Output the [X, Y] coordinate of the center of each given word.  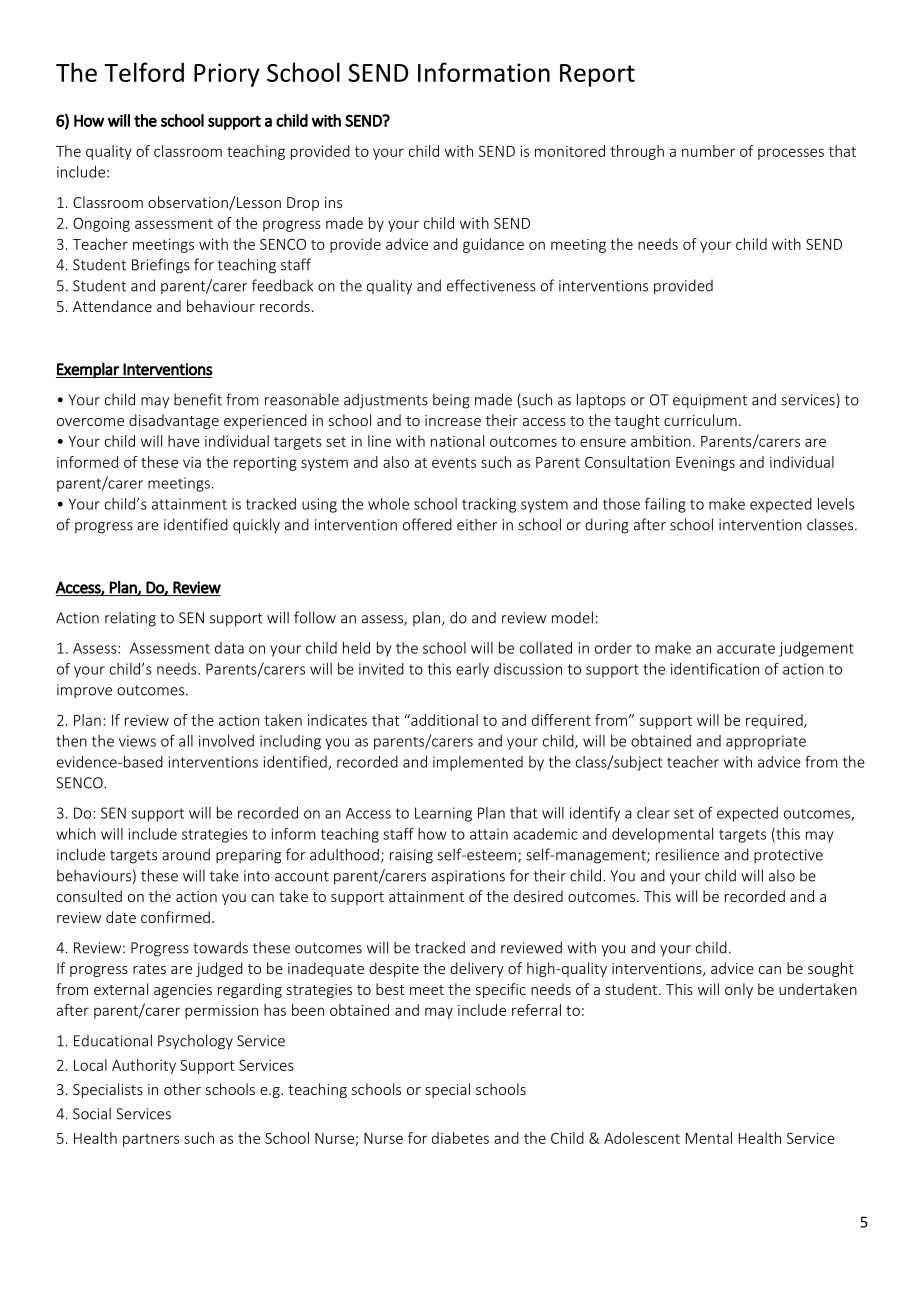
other [182, 1089]
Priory [227, 75]
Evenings [705, 464]
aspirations [468, 877]
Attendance [112, 306]
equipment [710, 401]
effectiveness [491, 285]
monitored [570, 151]
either [477, 524]
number [708, 151]
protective [788, 856]
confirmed [175, 917]
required [775, 721]
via [192, 462]
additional [443, 720]
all [186, 741]
